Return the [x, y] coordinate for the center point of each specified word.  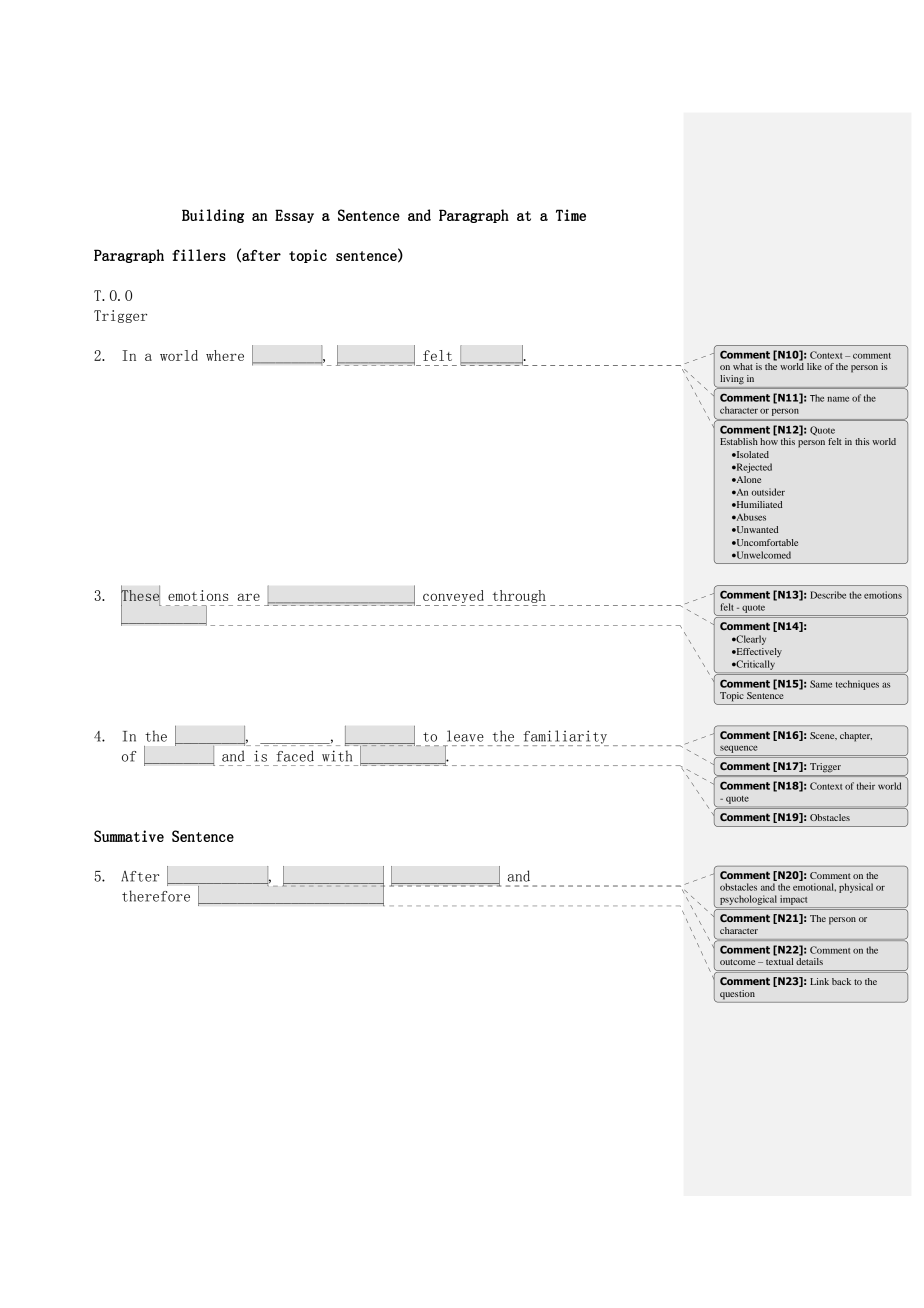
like [814, 366]
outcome [737, 962]
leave [465, 736]
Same [821, 684]
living [732, 379]
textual [779, 961]
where [225, 355]
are [249, 597]
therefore [156, 896]
